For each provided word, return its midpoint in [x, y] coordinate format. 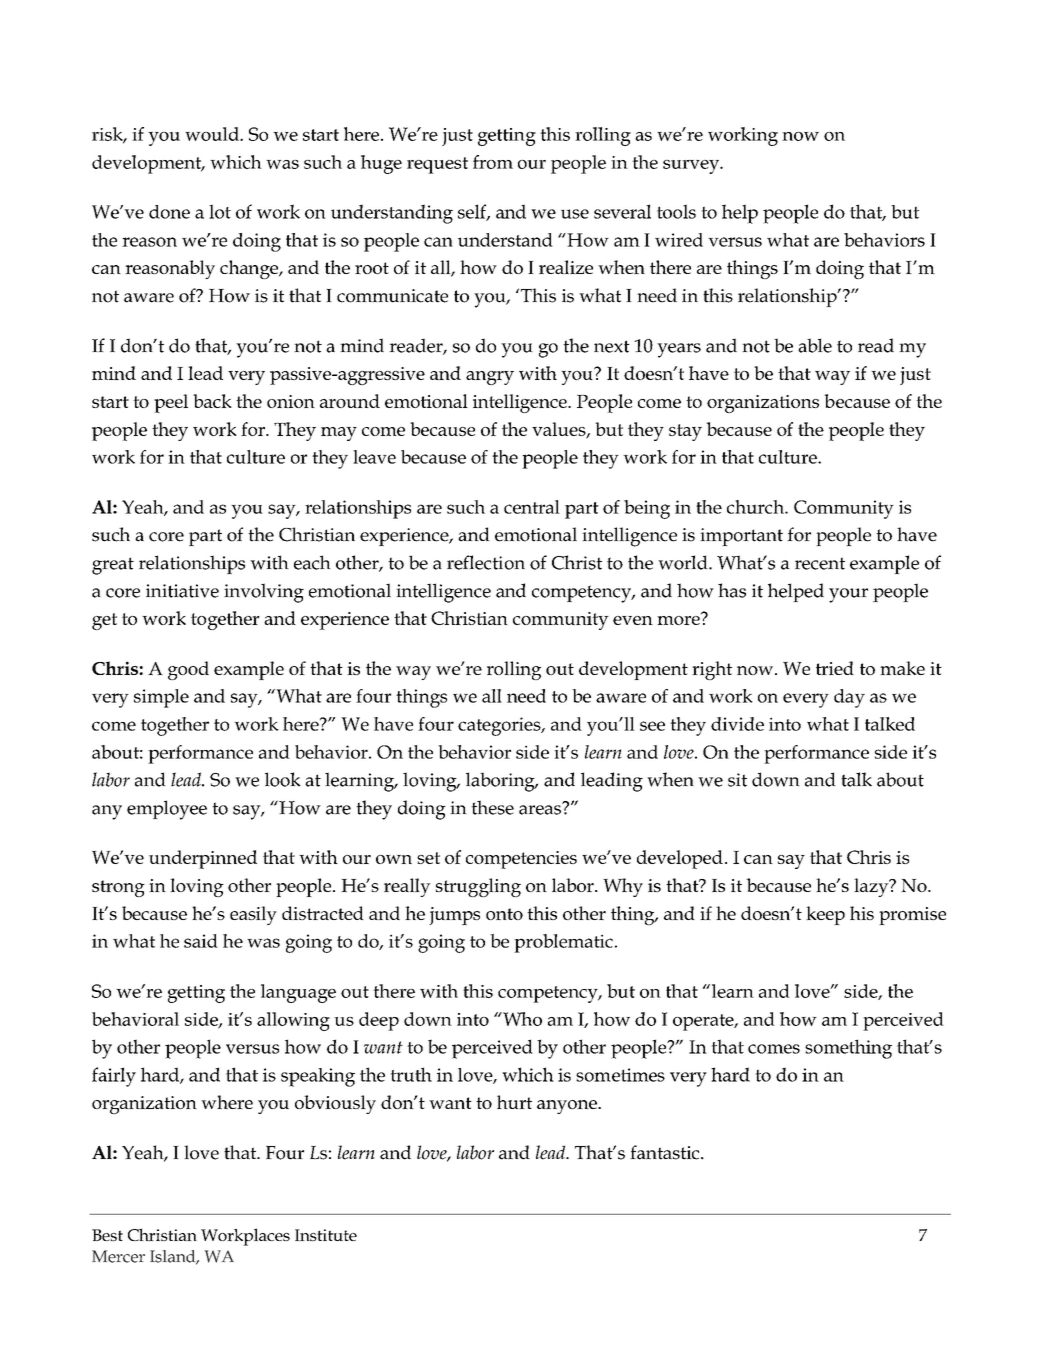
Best [107, 1235]
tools [676, 211]
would [213, 134]
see [652, 726]
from [493, 162]
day [849, 698]
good [188, 670]
